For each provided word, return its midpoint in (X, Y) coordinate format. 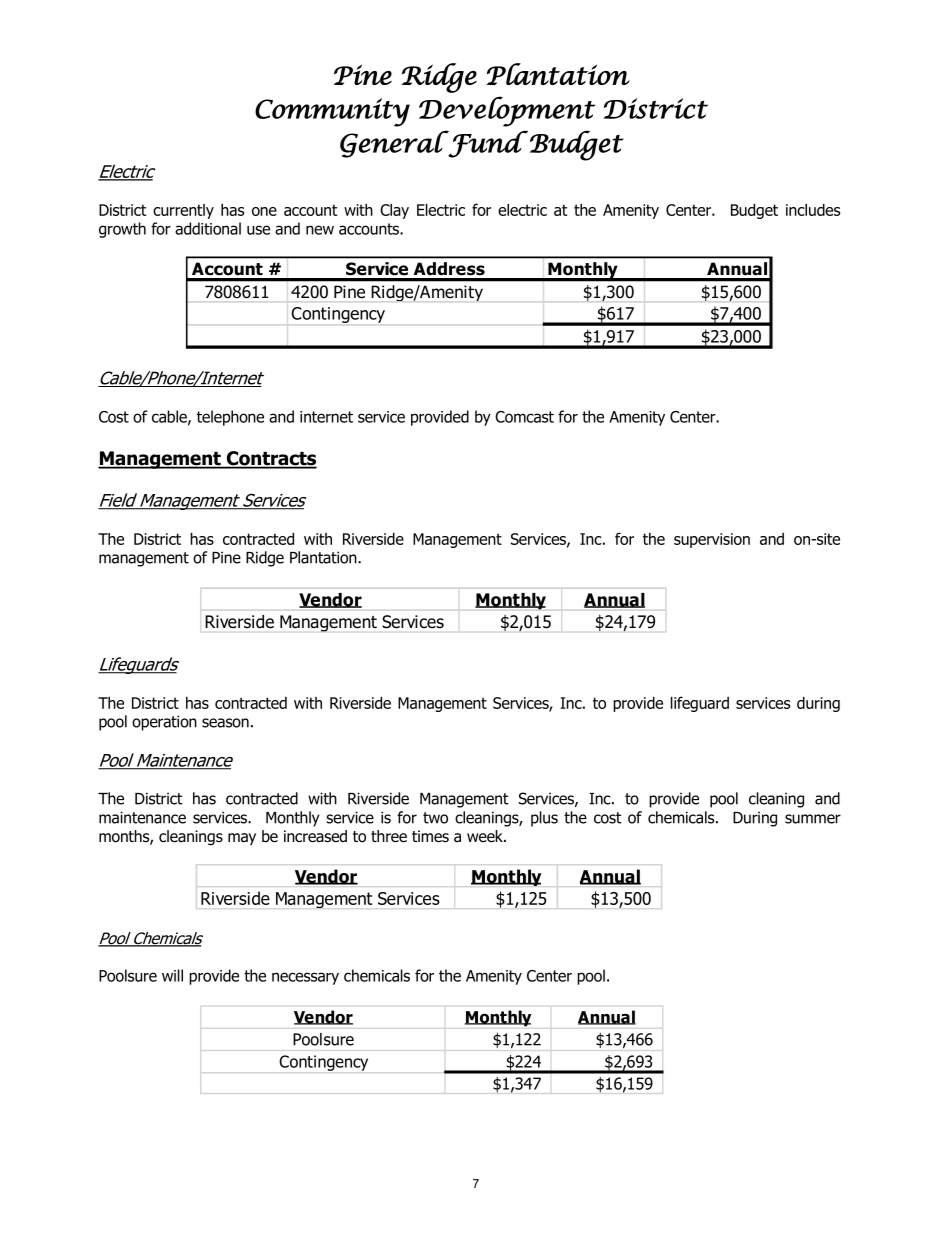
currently (183, 211)
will (172, 975)
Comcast (524, 417)
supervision (712, 540)
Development (507, 111)
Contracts (271, 459)
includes (813, 210)
